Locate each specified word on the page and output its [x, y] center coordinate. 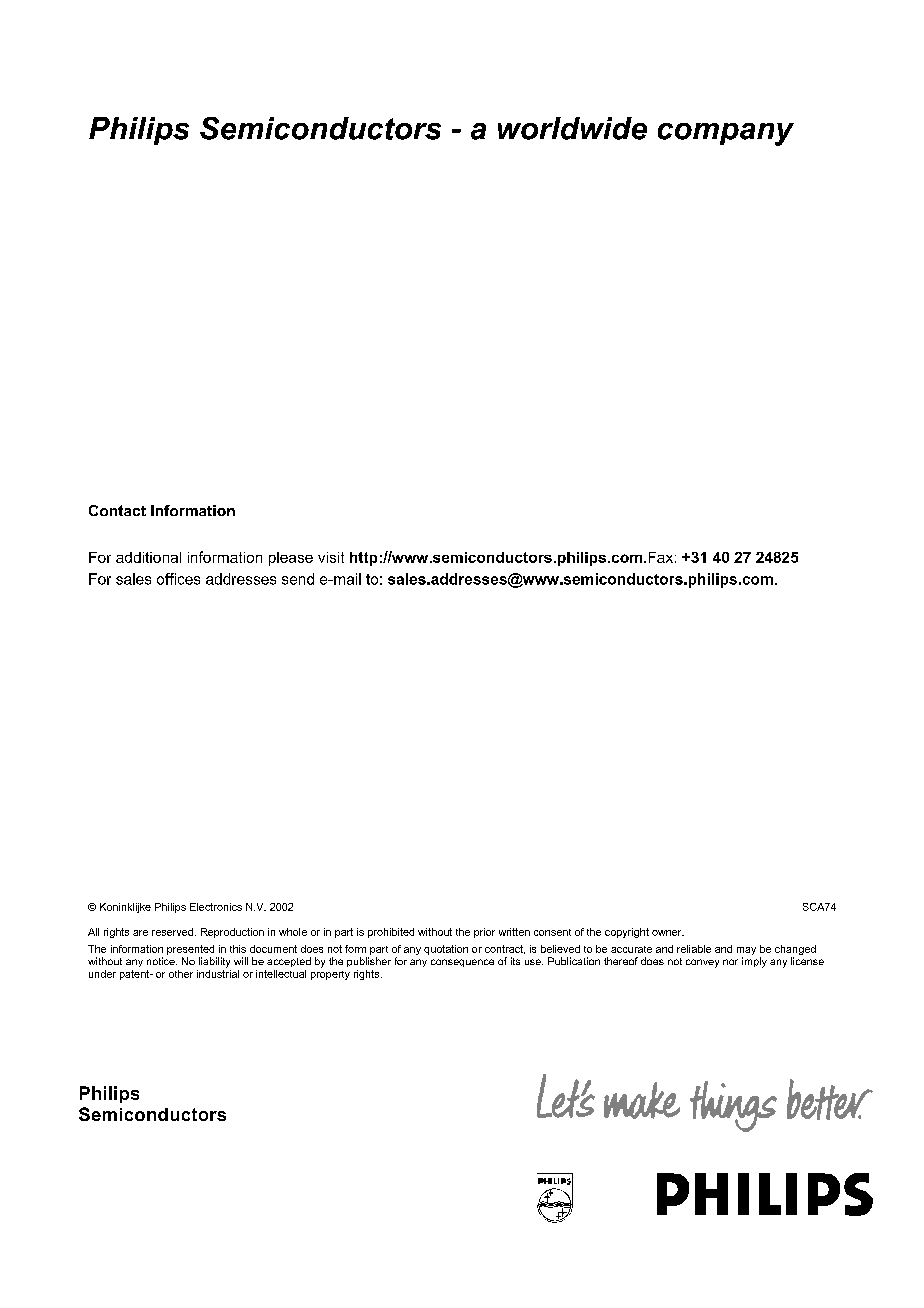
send [298, 579]
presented [190, 950]
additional [148, 557]
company [726, 134]
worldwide [572, 128]
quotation [446, 950]
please [291, 559]
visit [331, 557]
